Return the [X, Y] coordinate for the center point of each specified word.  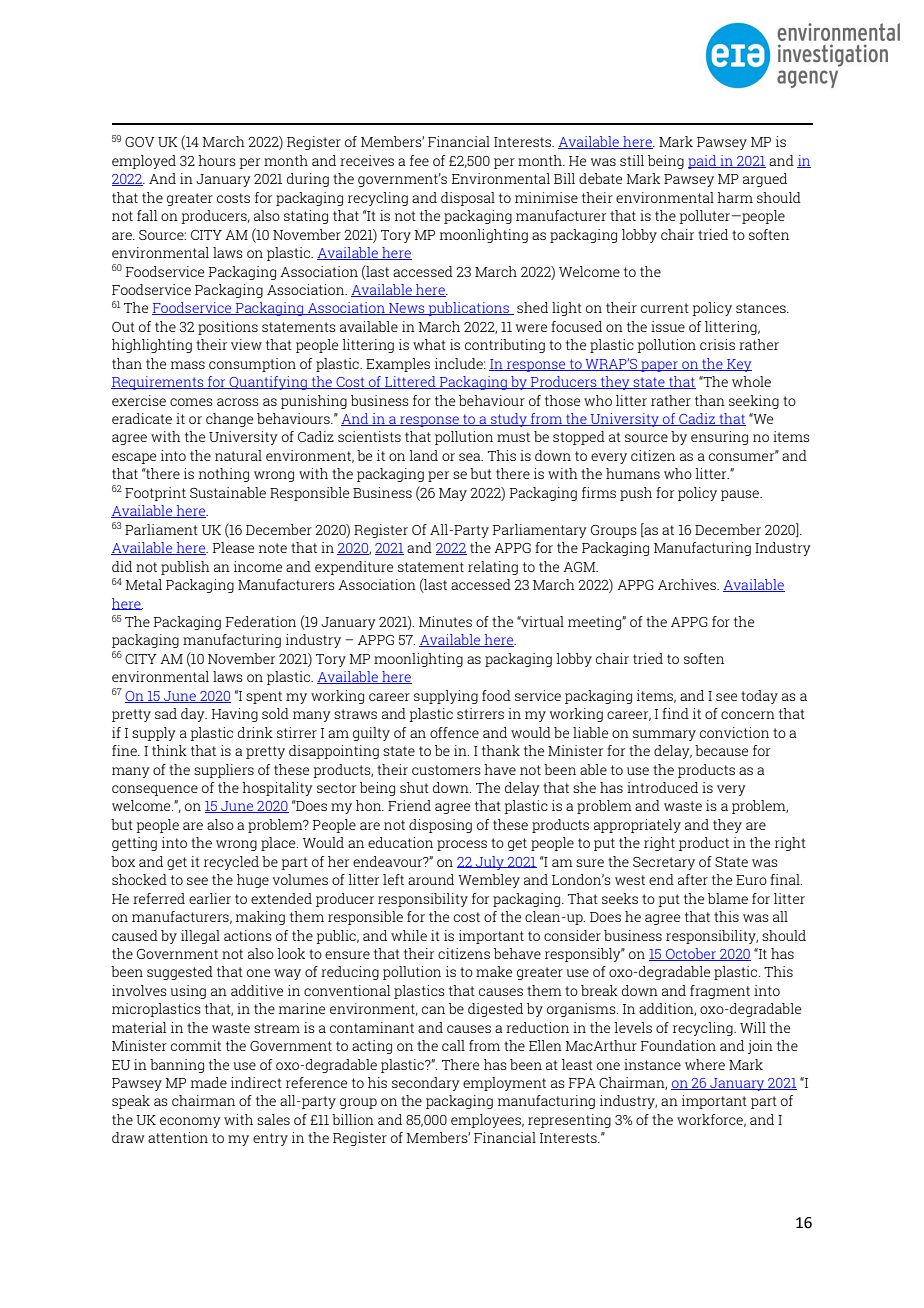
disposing [440, 826]
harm [735, 197]
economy [190, 1122]
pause [741, 495]
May [453, 494]
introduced [662, 787]
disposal [468, 199]
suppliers [224, 771]
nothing [224, 475]
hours [217, 160]
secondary [426, 1084]
